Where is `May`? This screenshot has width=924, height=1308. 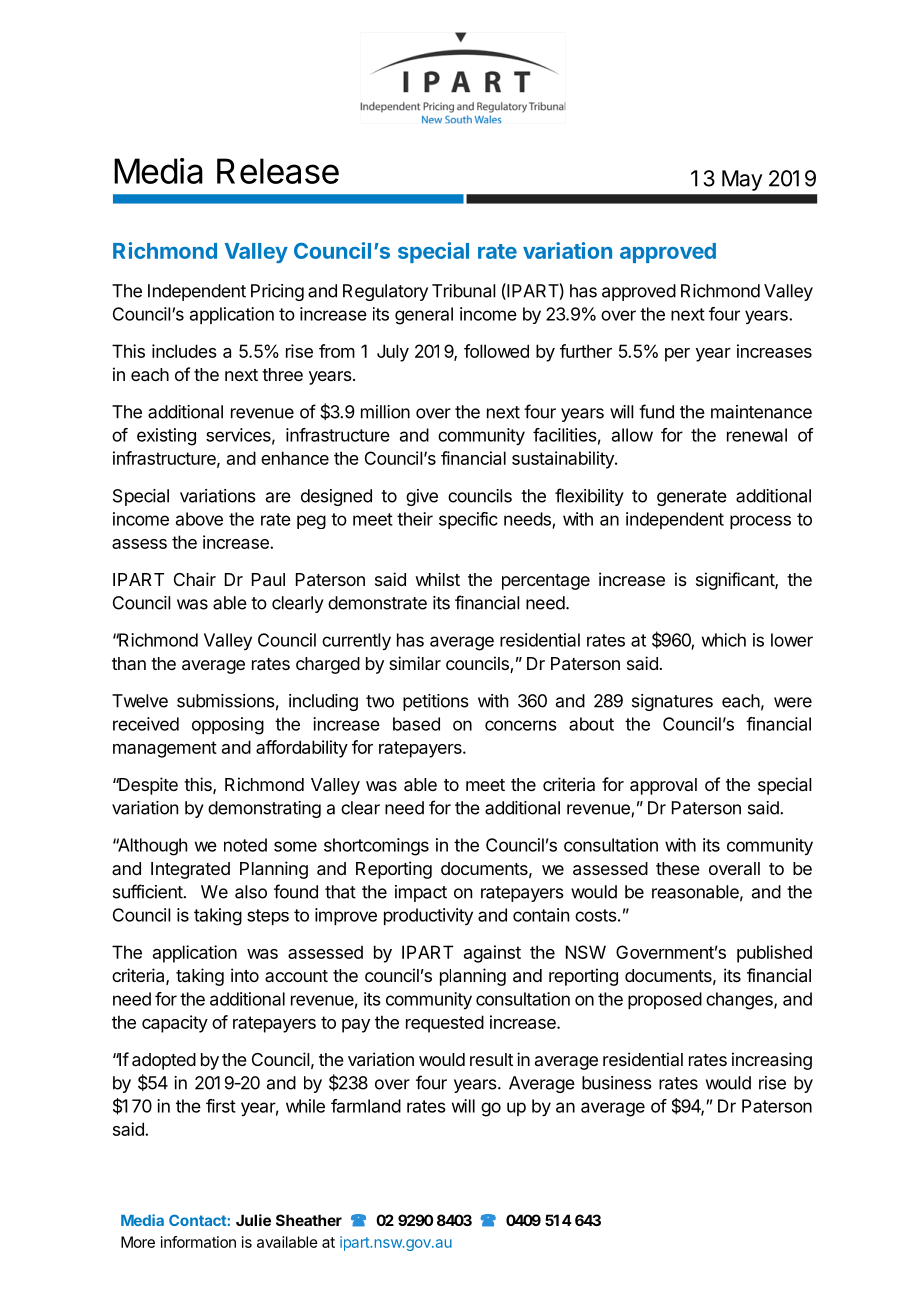
May is located at coordinates (742, 180).
